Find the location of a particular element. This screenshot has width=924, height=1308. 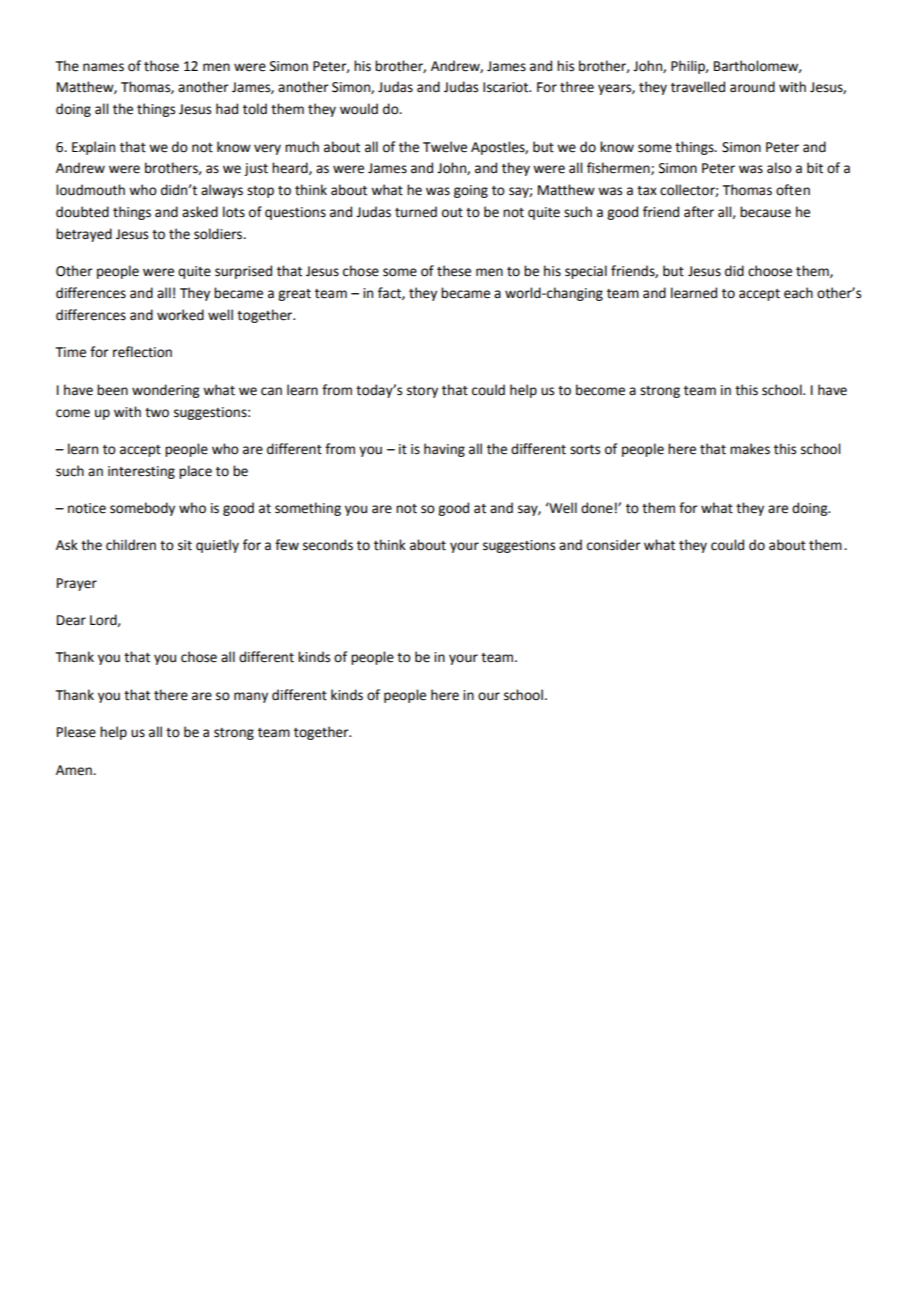

each is located at coordinates (798, 293).
